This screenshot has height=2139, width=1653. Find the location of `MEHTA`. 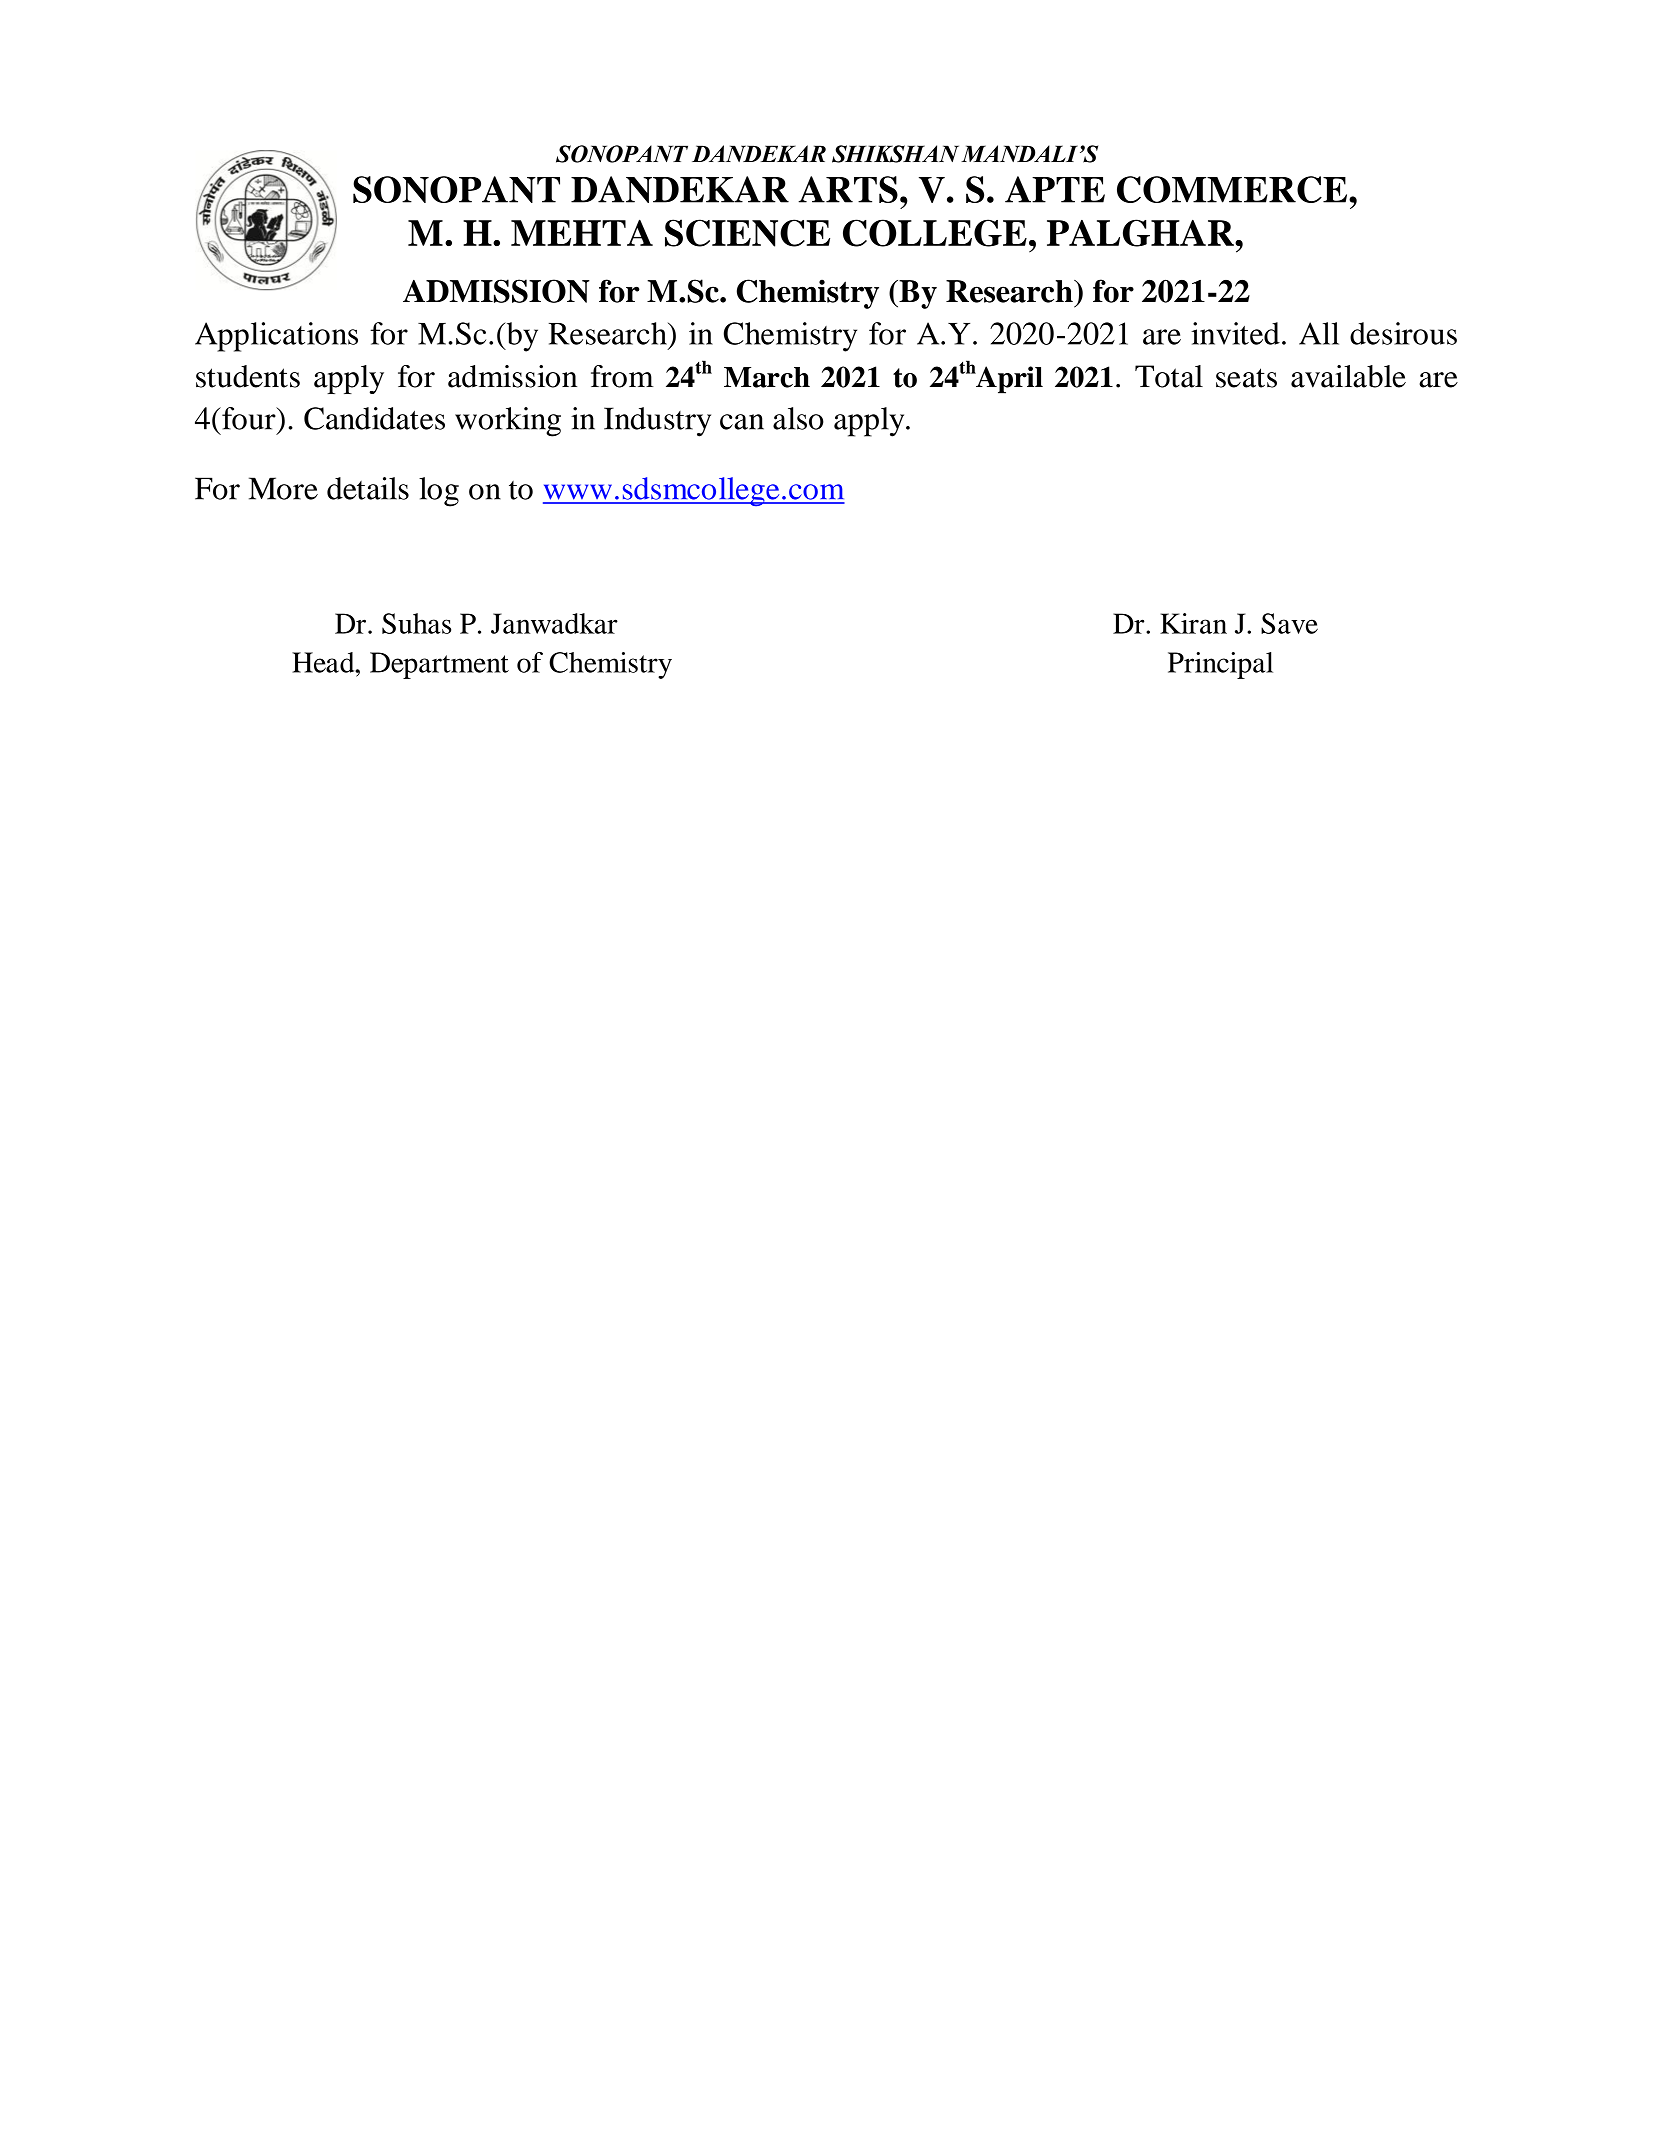

MEHTA is located at coordinates (582, 232).
